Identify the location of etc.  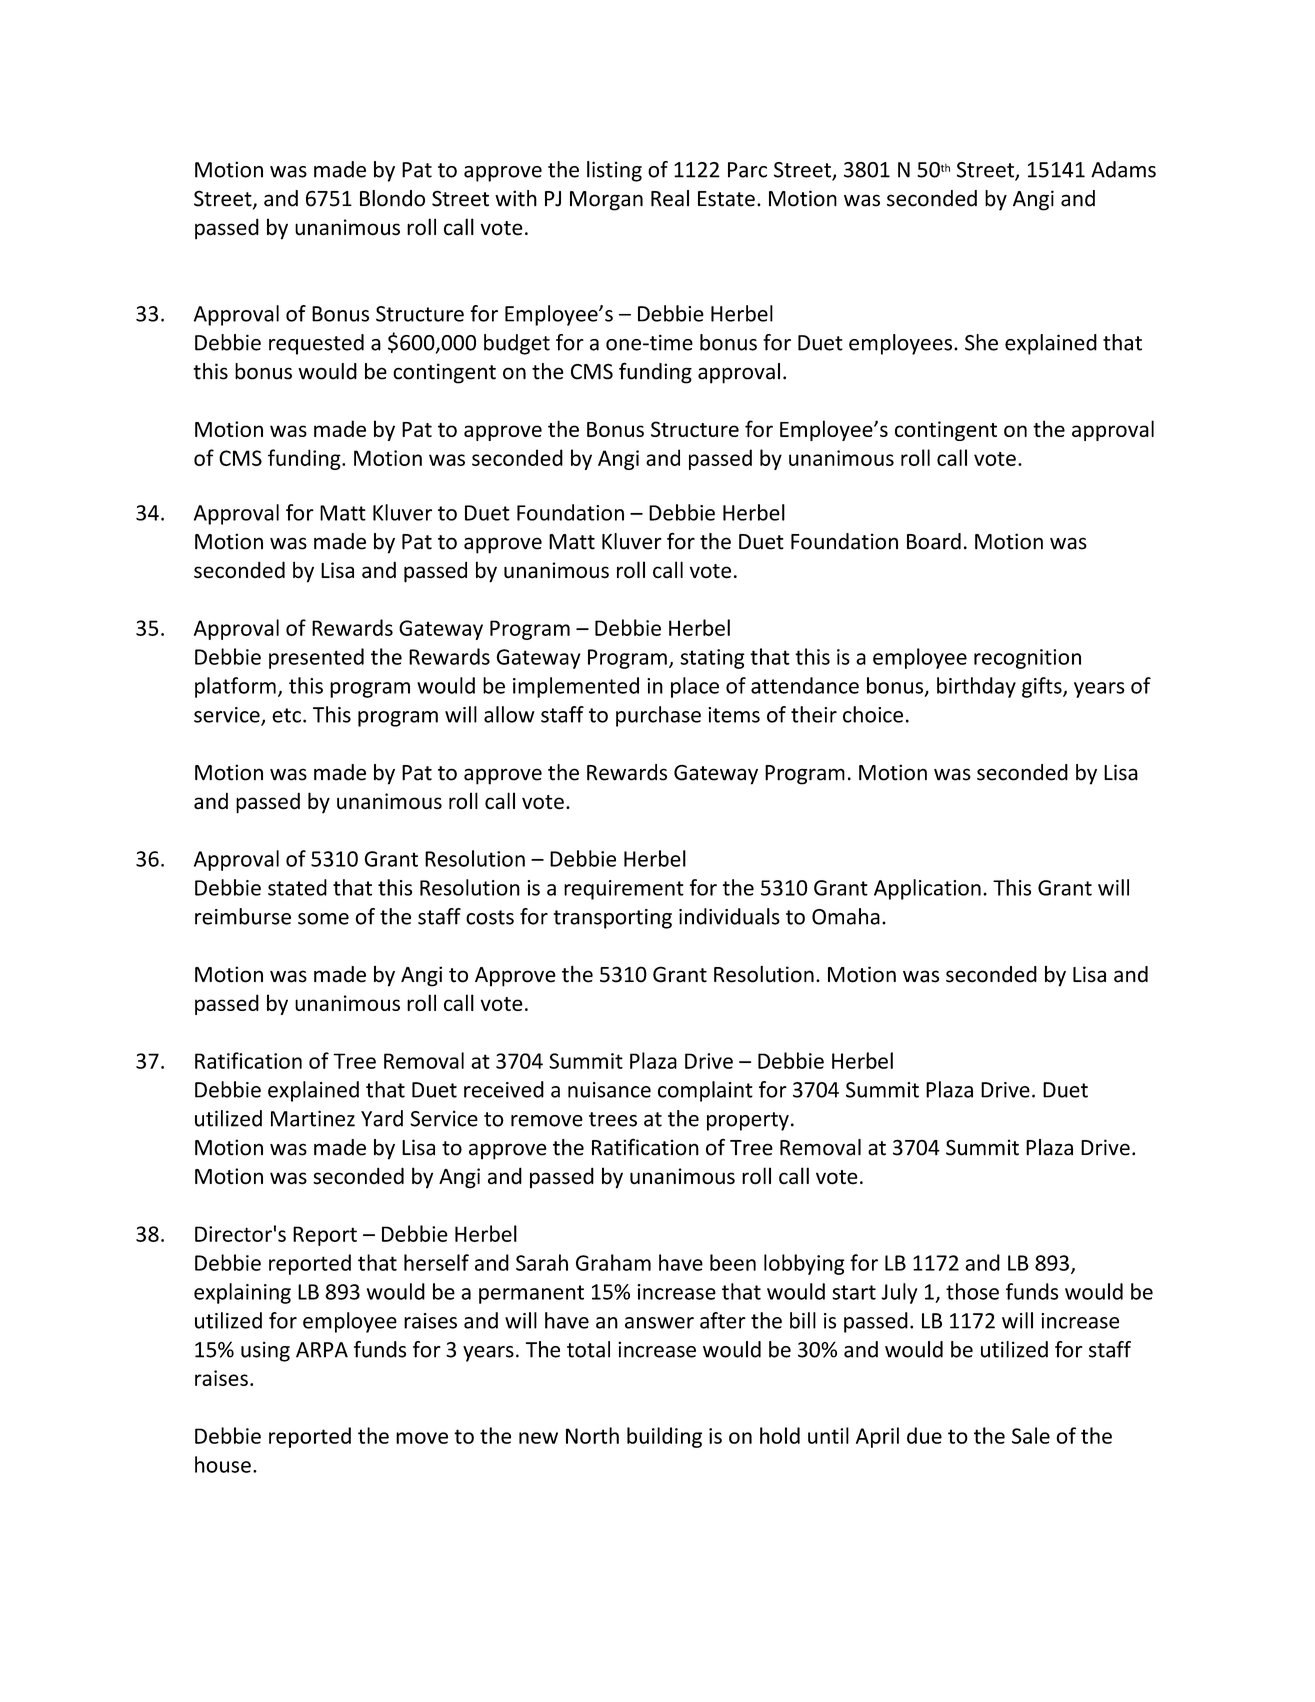
(286, 715).
